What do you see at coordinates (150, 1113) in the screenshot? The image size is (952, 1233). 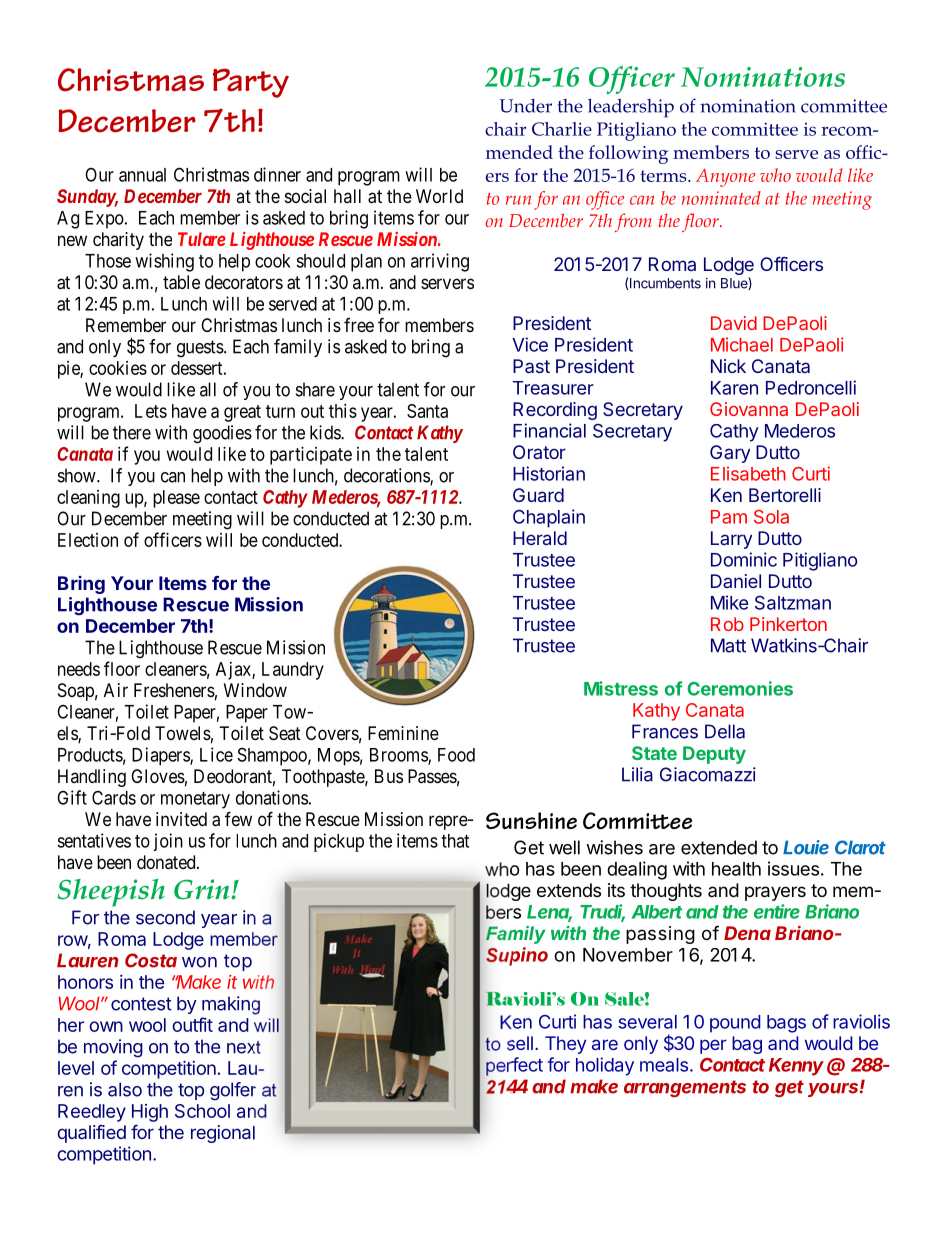 I see `High` at bounding box center [150, 1113].
